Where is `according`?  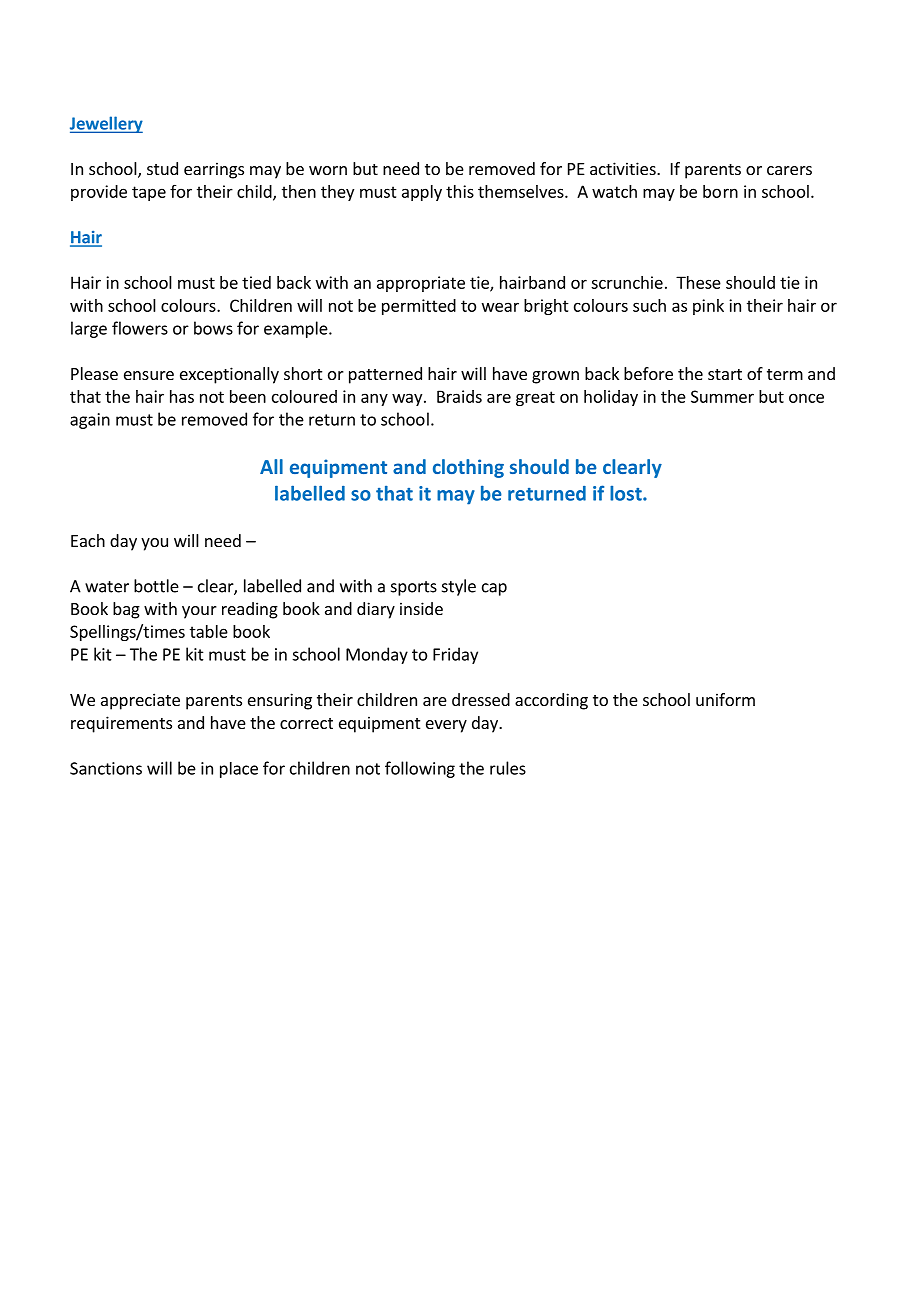 according is located at coordinates (551, 701).
